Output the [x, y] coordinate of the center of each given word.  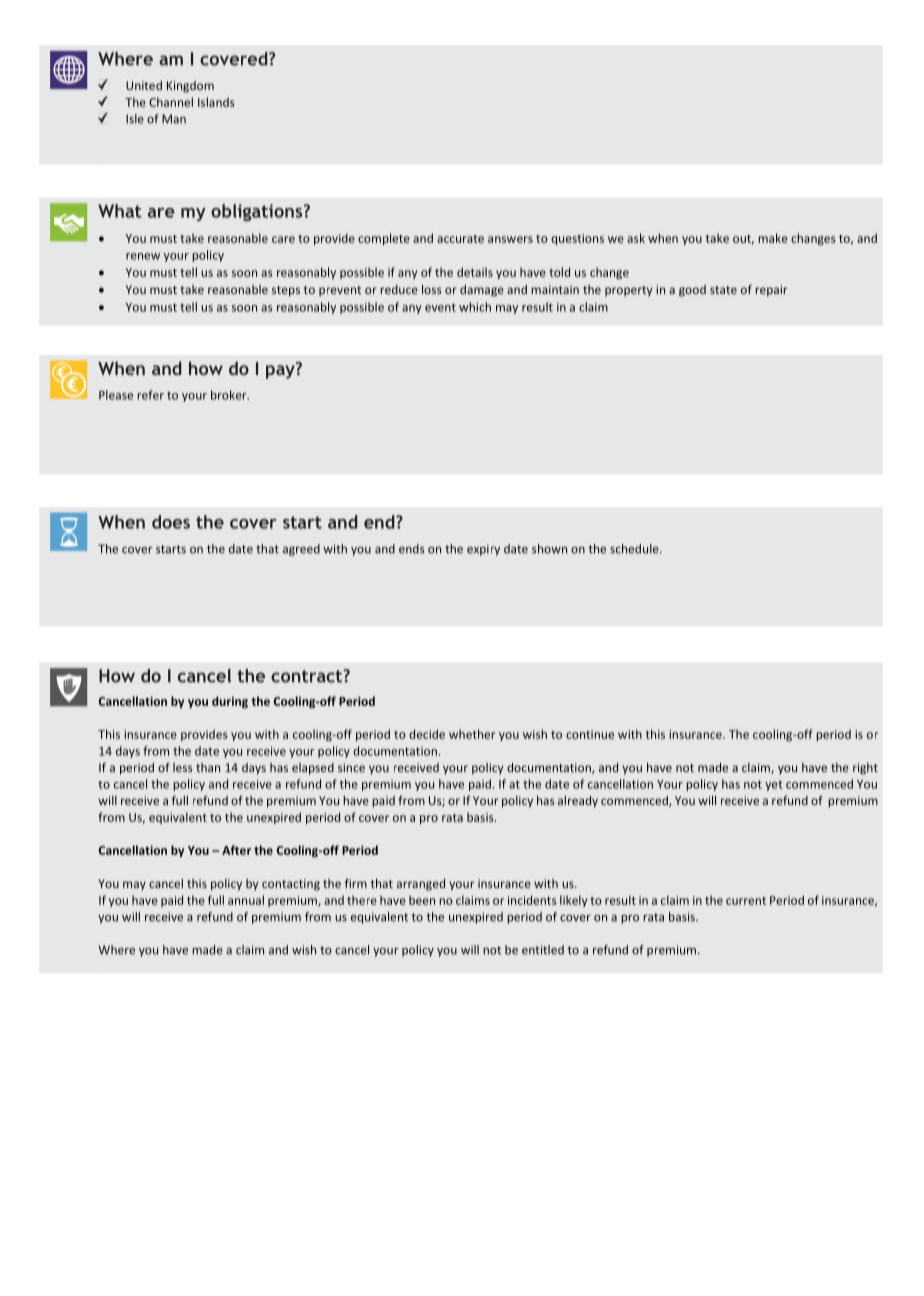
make [773, 238]
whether [472, 734]
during [230, 702]
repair [771, 291]
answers [510, 239]
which [475, 307]
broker [230, 395]
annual [246, 900]
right [865, 769]
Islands [216, 102]
